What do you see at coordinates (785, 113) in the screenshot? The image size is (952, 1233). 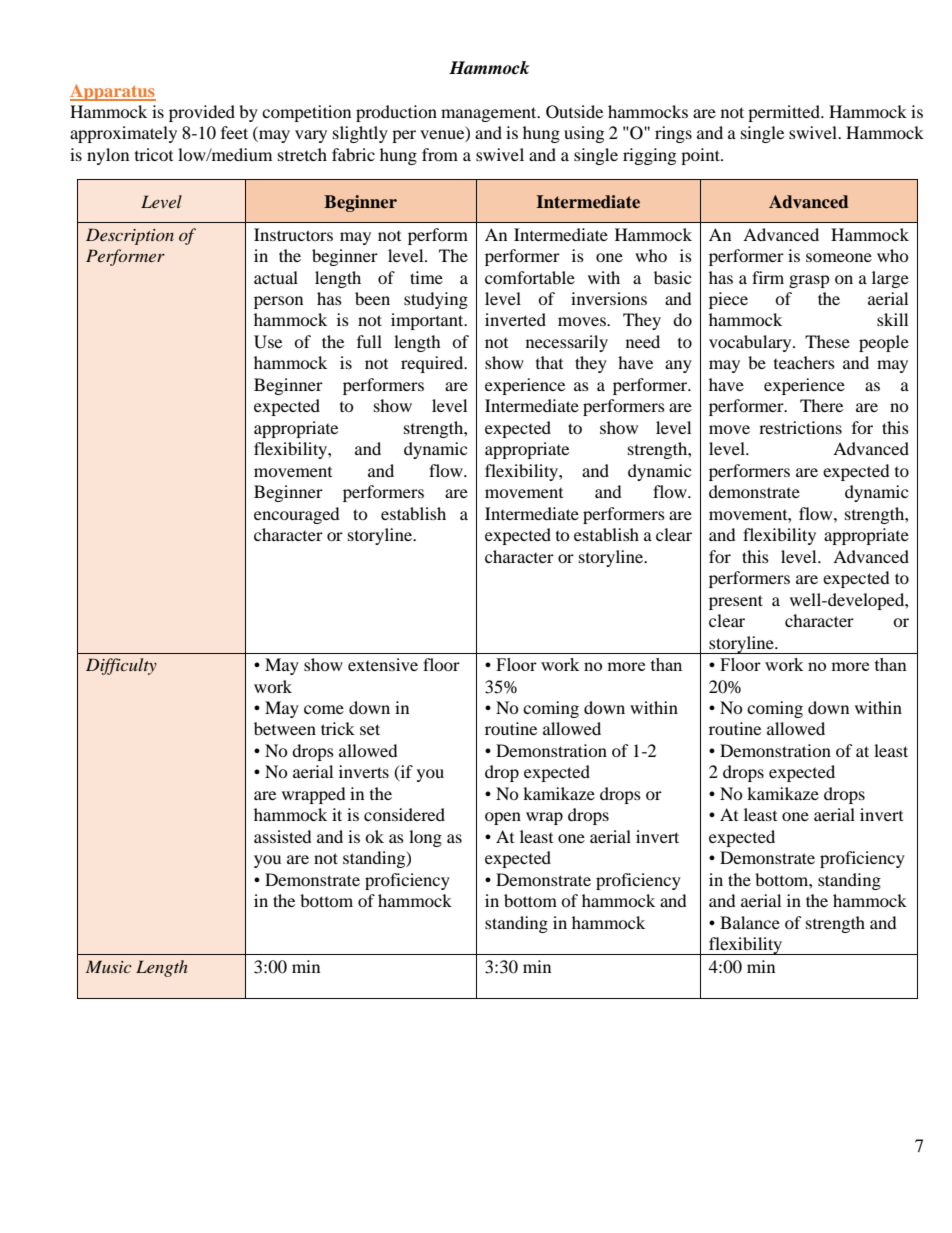 I see `permitted` at bounding box center [785, 113].
